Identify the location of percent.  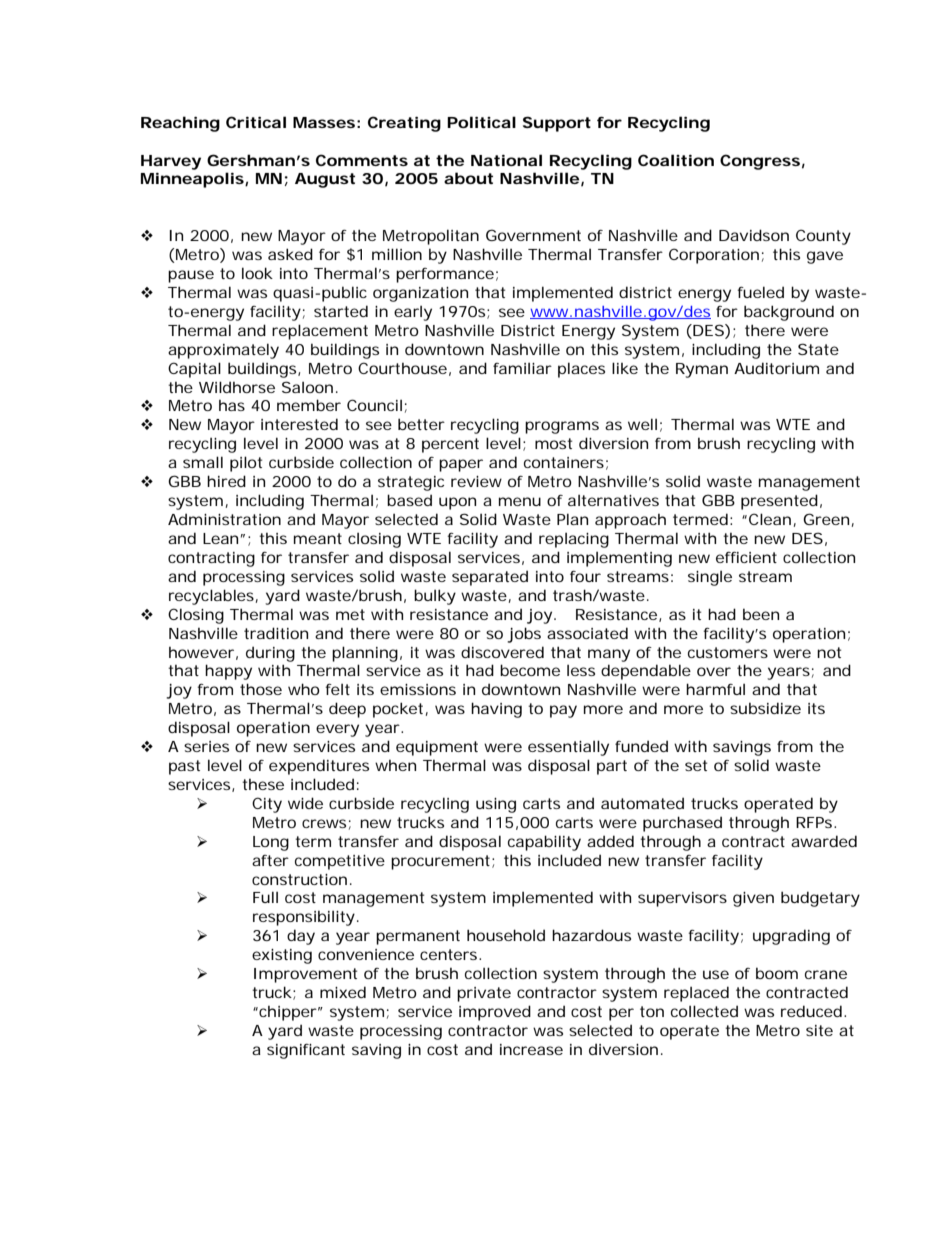
(450, 445).
